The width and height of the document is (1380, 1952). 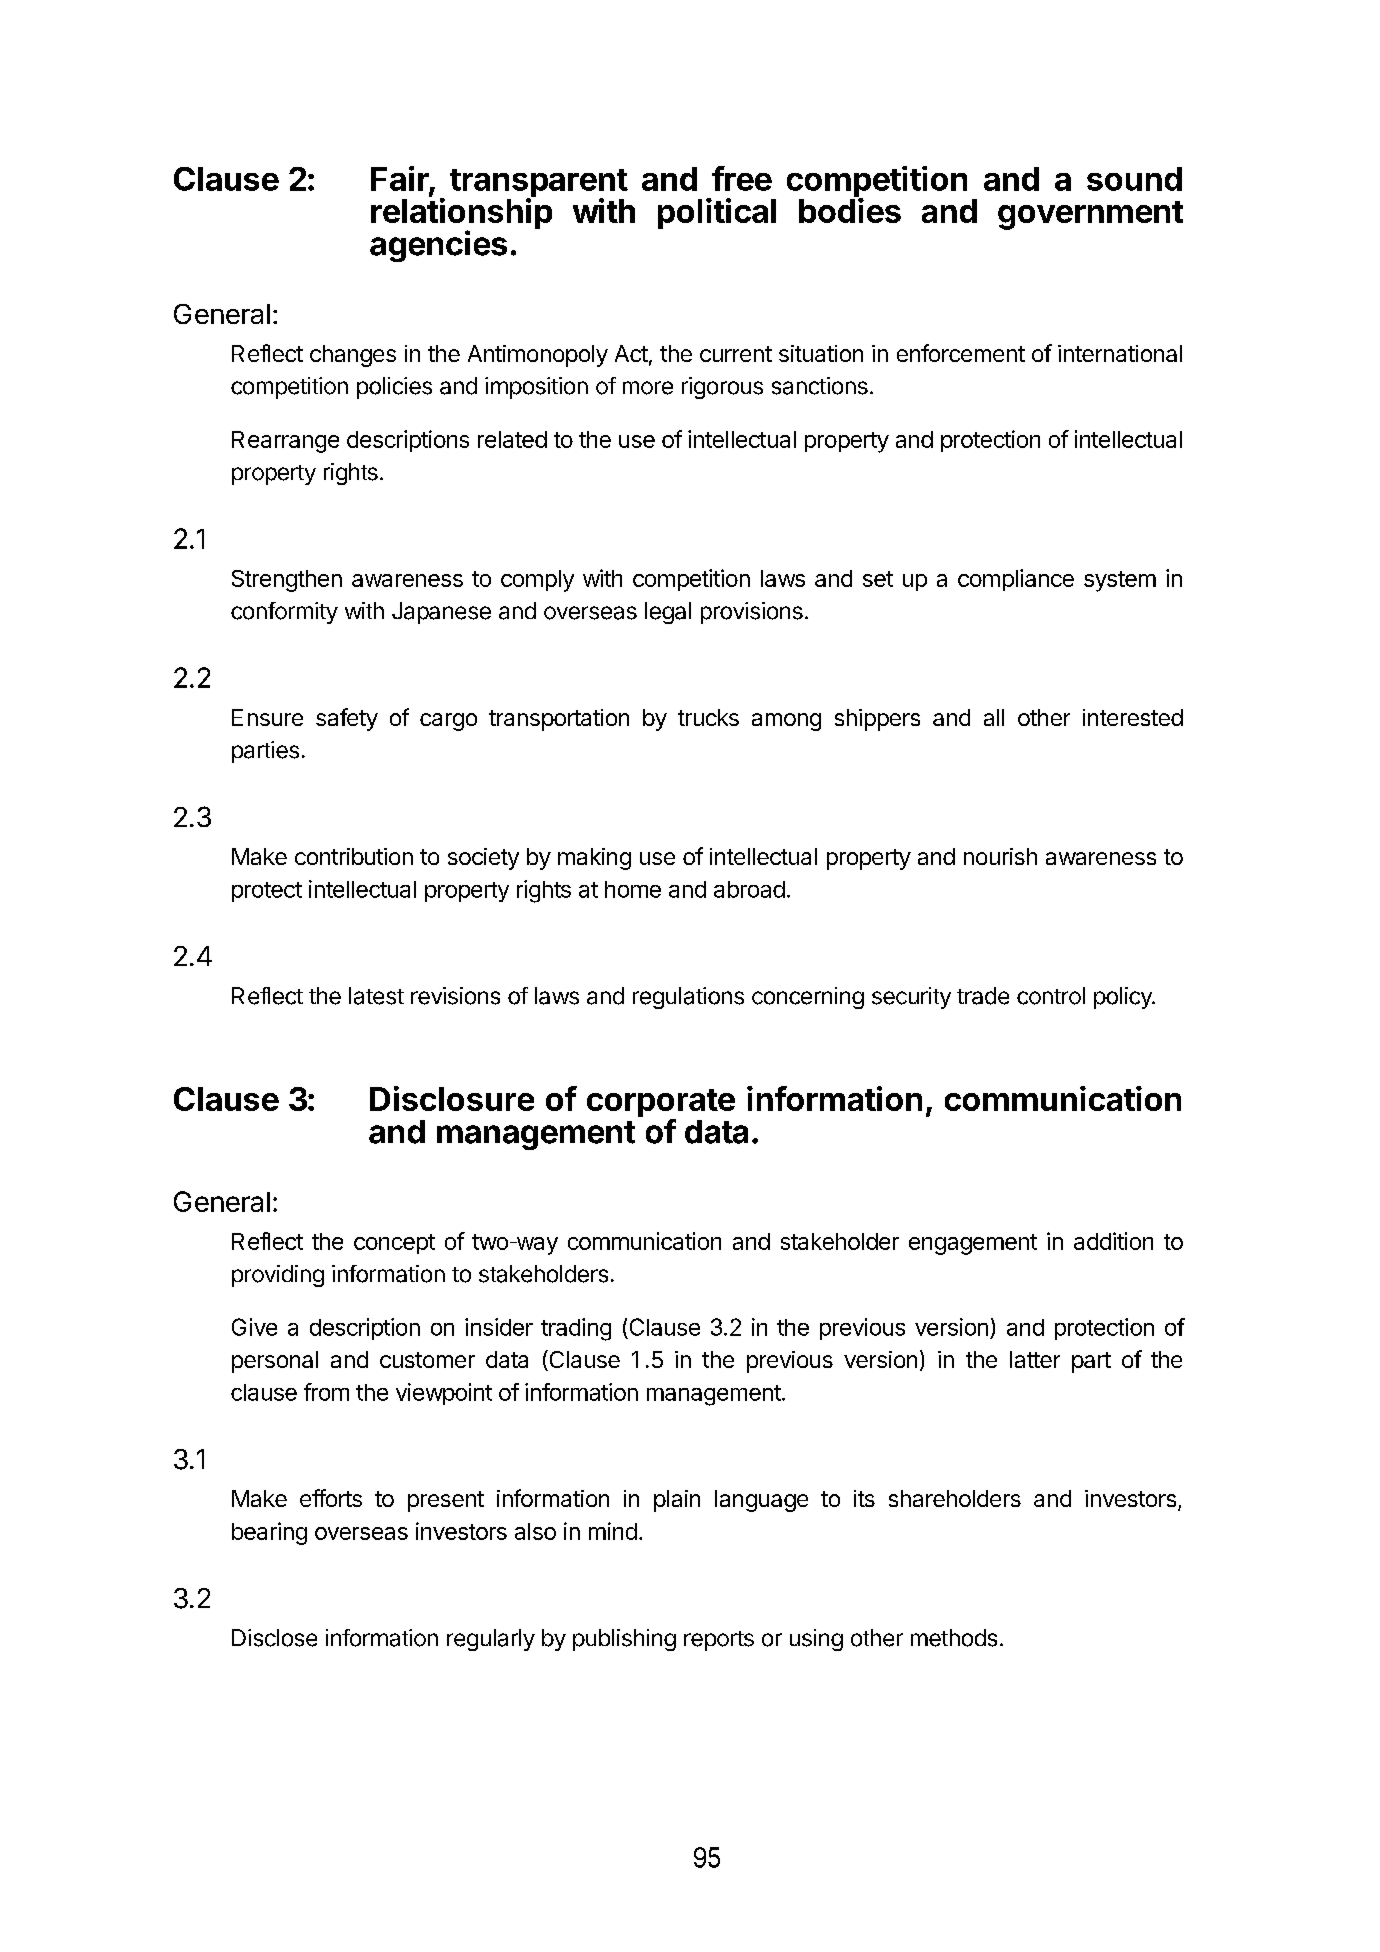 I want to click on agencies, so click(x=438, y=246).
